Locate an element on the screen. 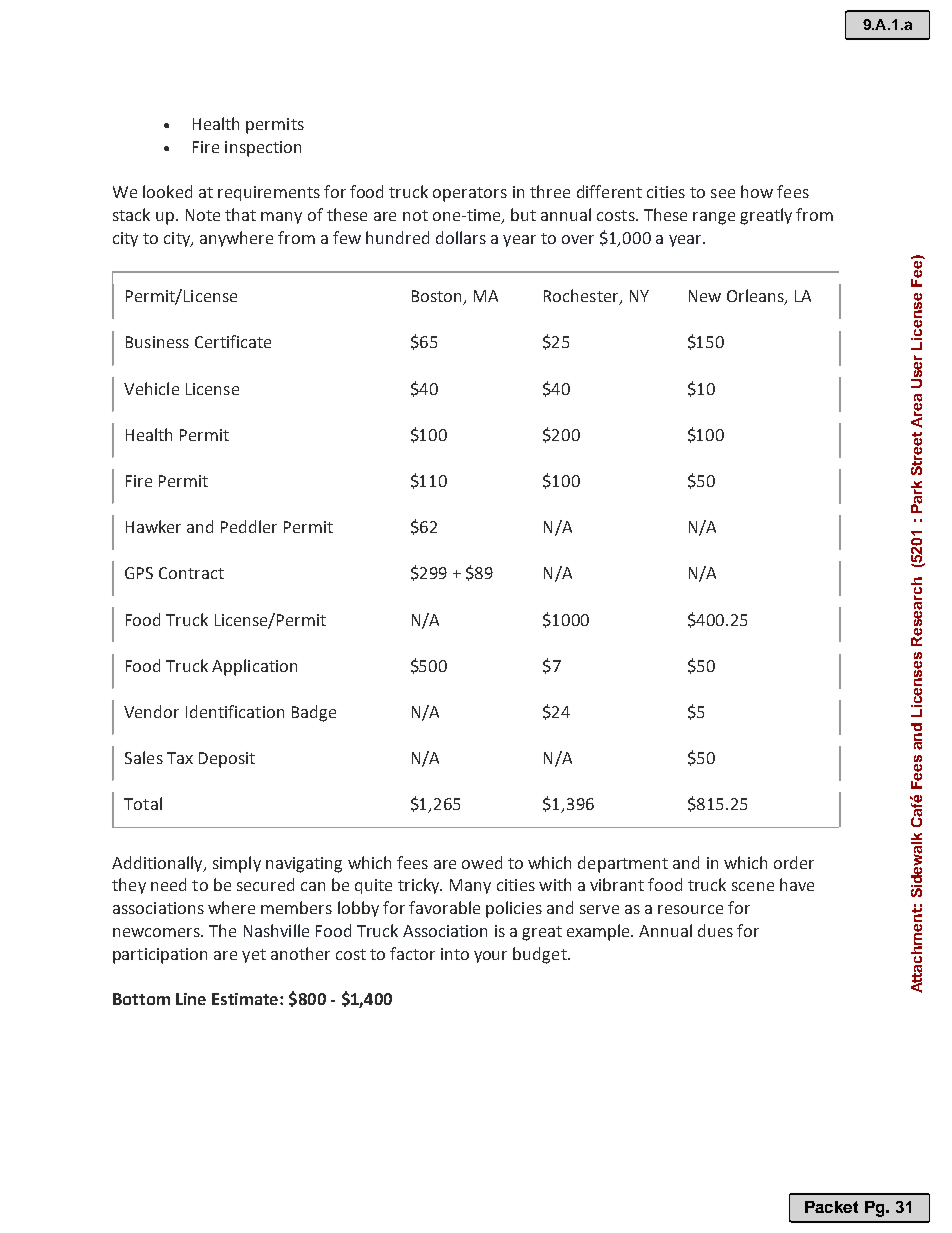 The height and width of the screenshot is (1233, 952). Note is located at coordinates (203, 215).
